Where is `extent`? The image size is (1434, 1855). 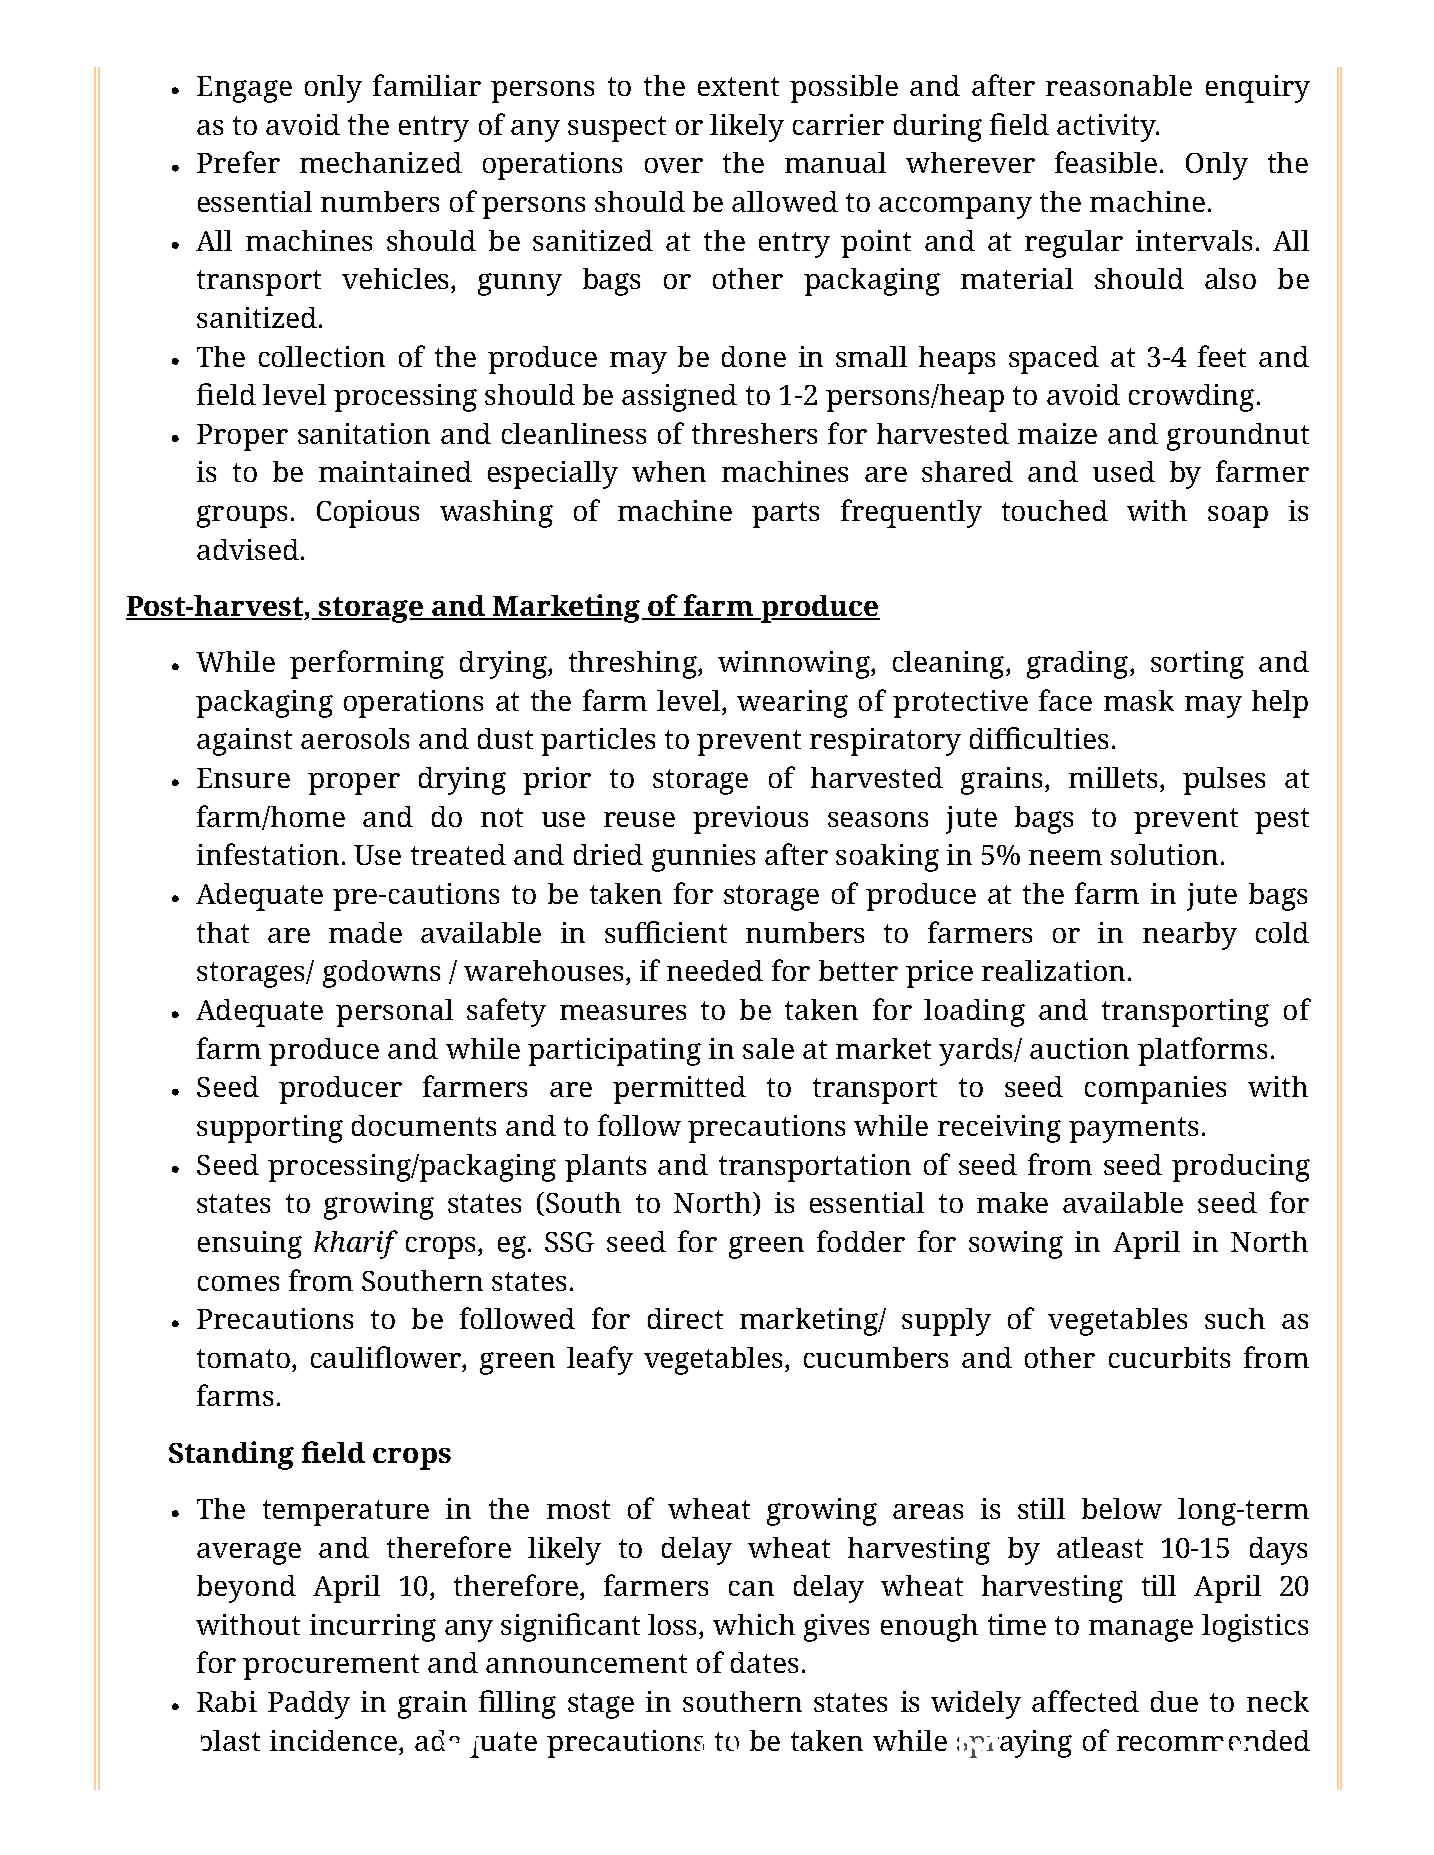 extent is located at coordinates (738, 86).
